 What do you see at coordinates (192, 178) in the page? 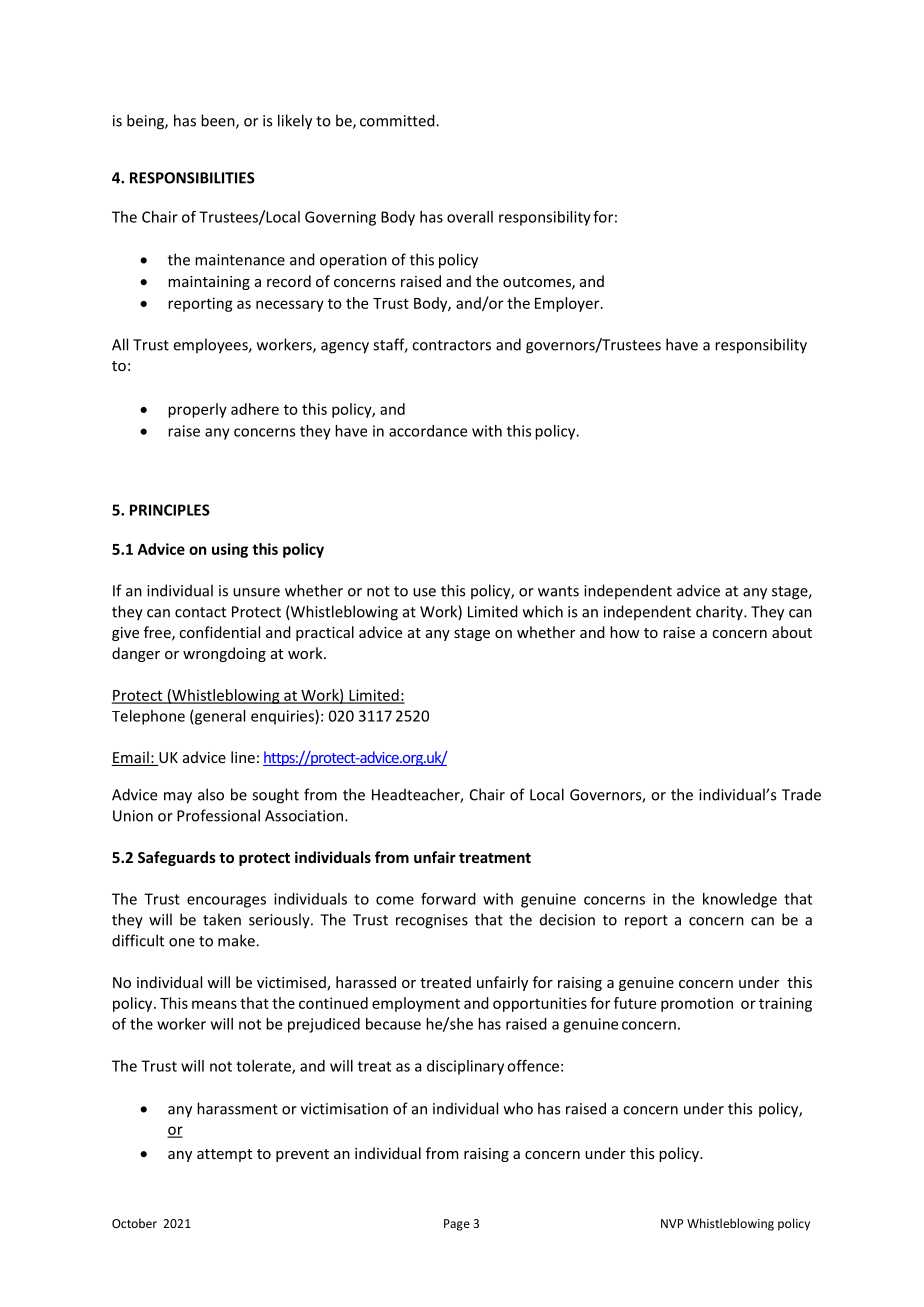
I see `RESPONSIBILITIES` at bounding box center [192, 178].
